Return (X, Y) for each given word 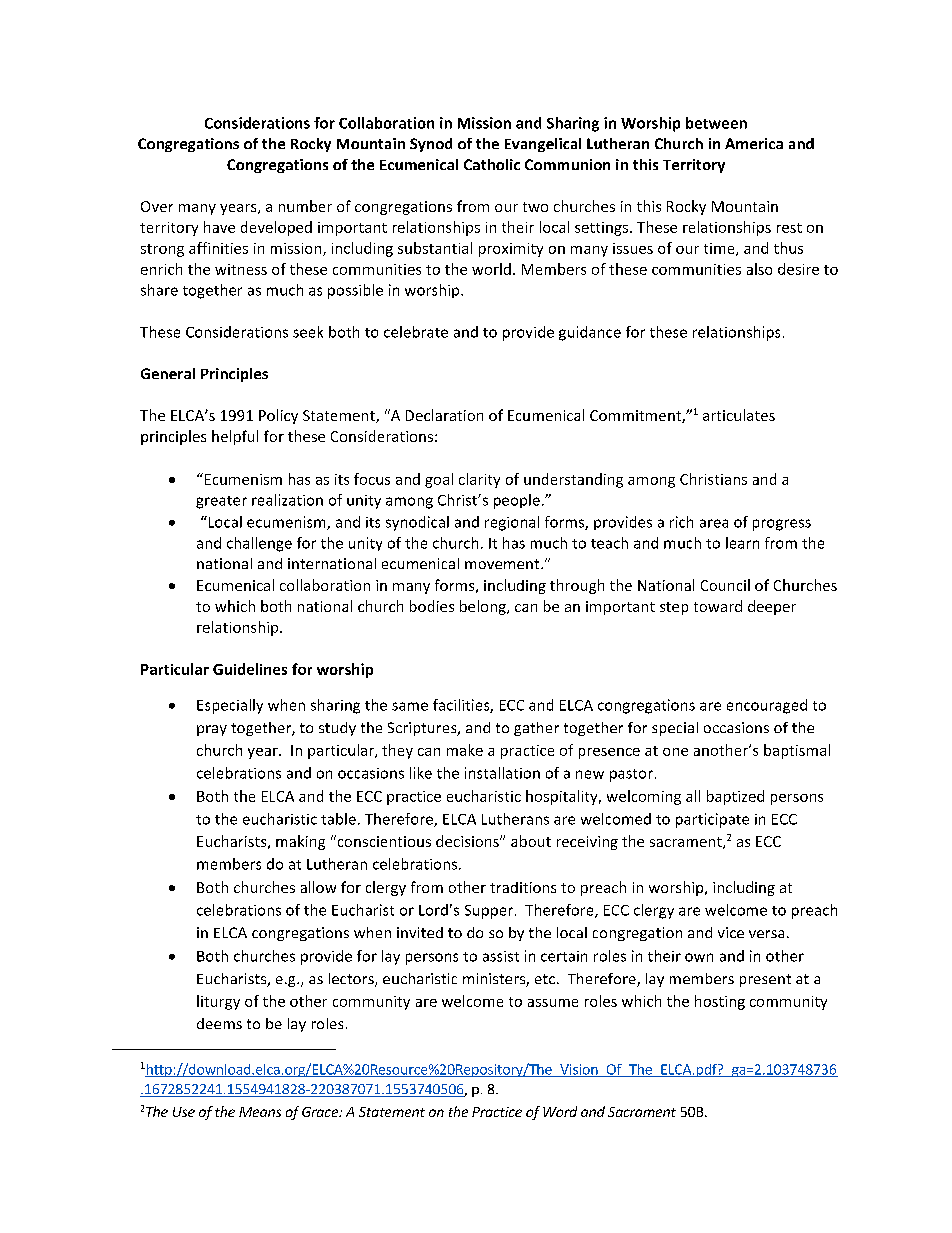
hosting (720, 1002)
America (754, 143)
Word (560, 1111)
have (219, 227)
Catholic (492, 164)
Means (260, 1112)
